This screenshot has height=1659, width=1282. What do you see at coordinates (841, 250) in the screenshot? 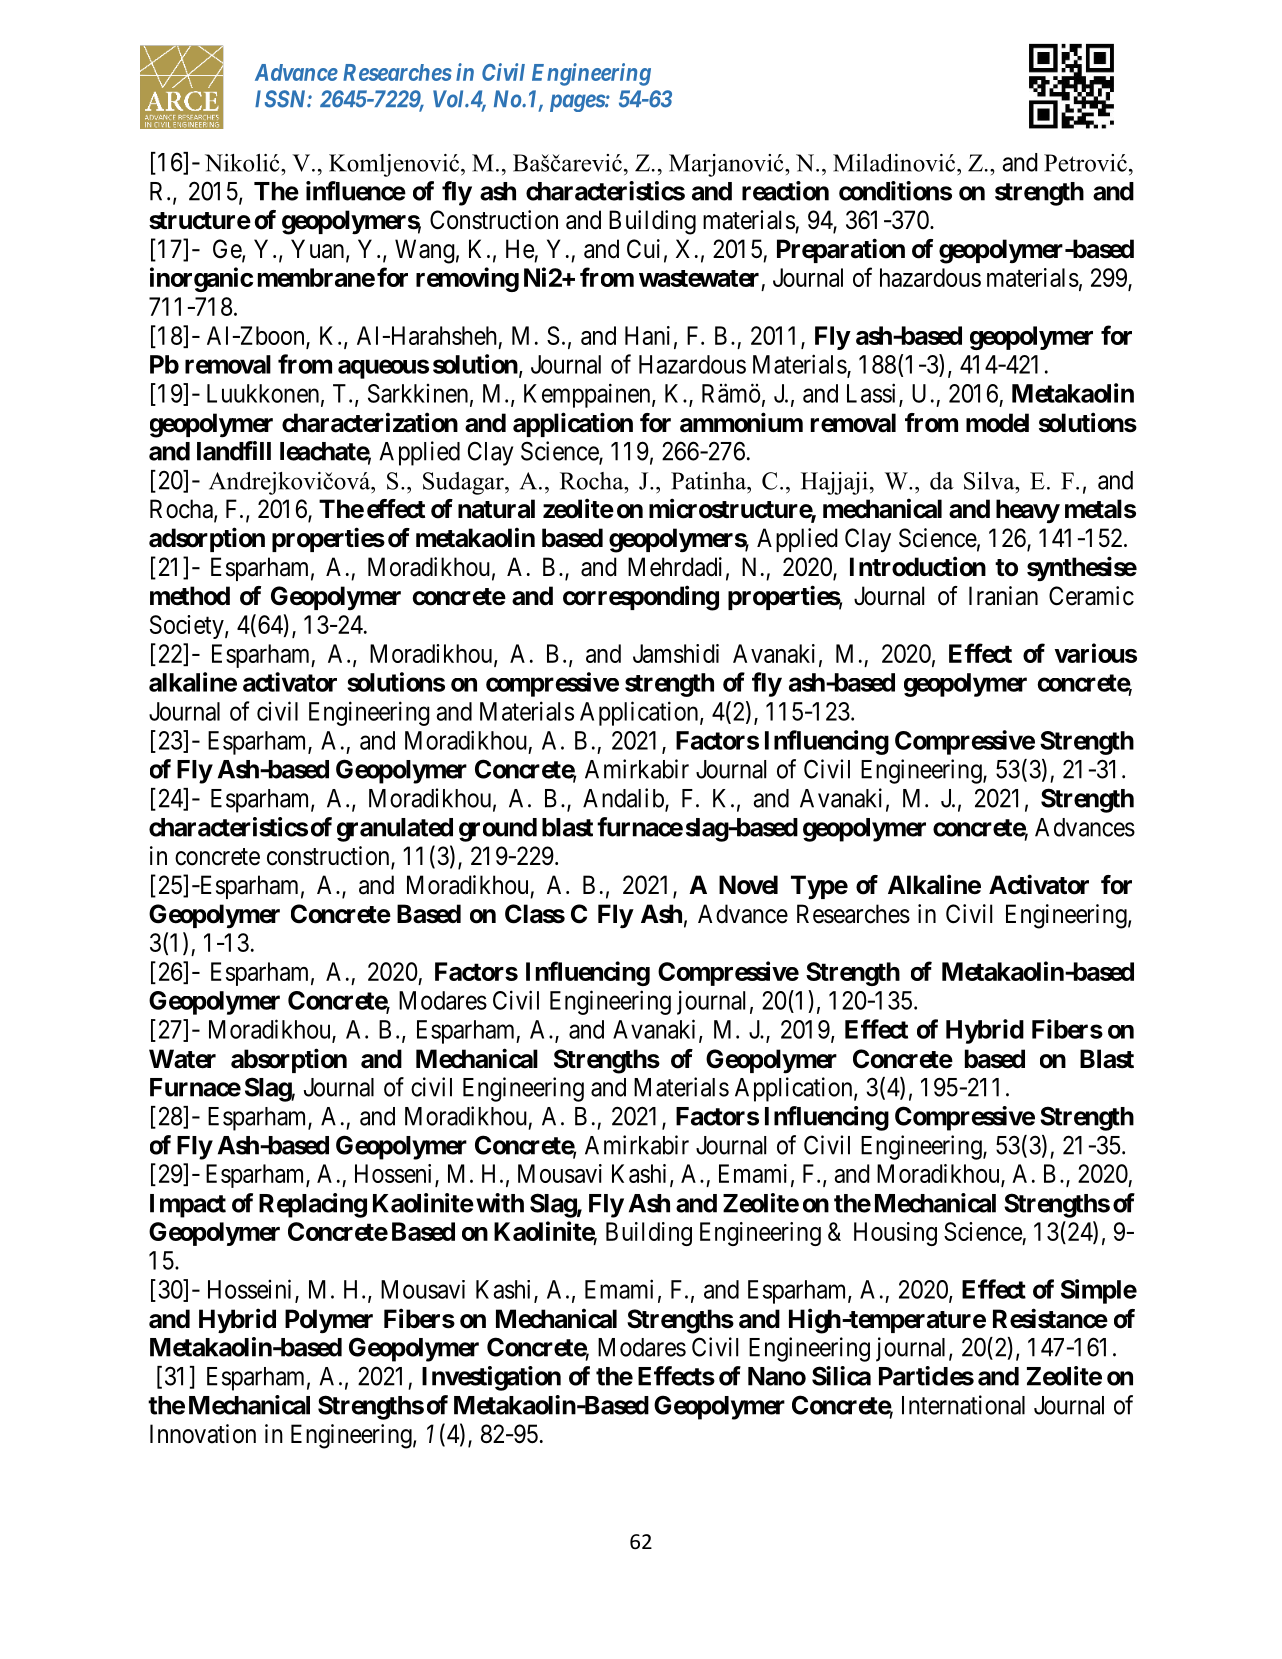
I see `Preparation` at bounding box center [841, 250].
